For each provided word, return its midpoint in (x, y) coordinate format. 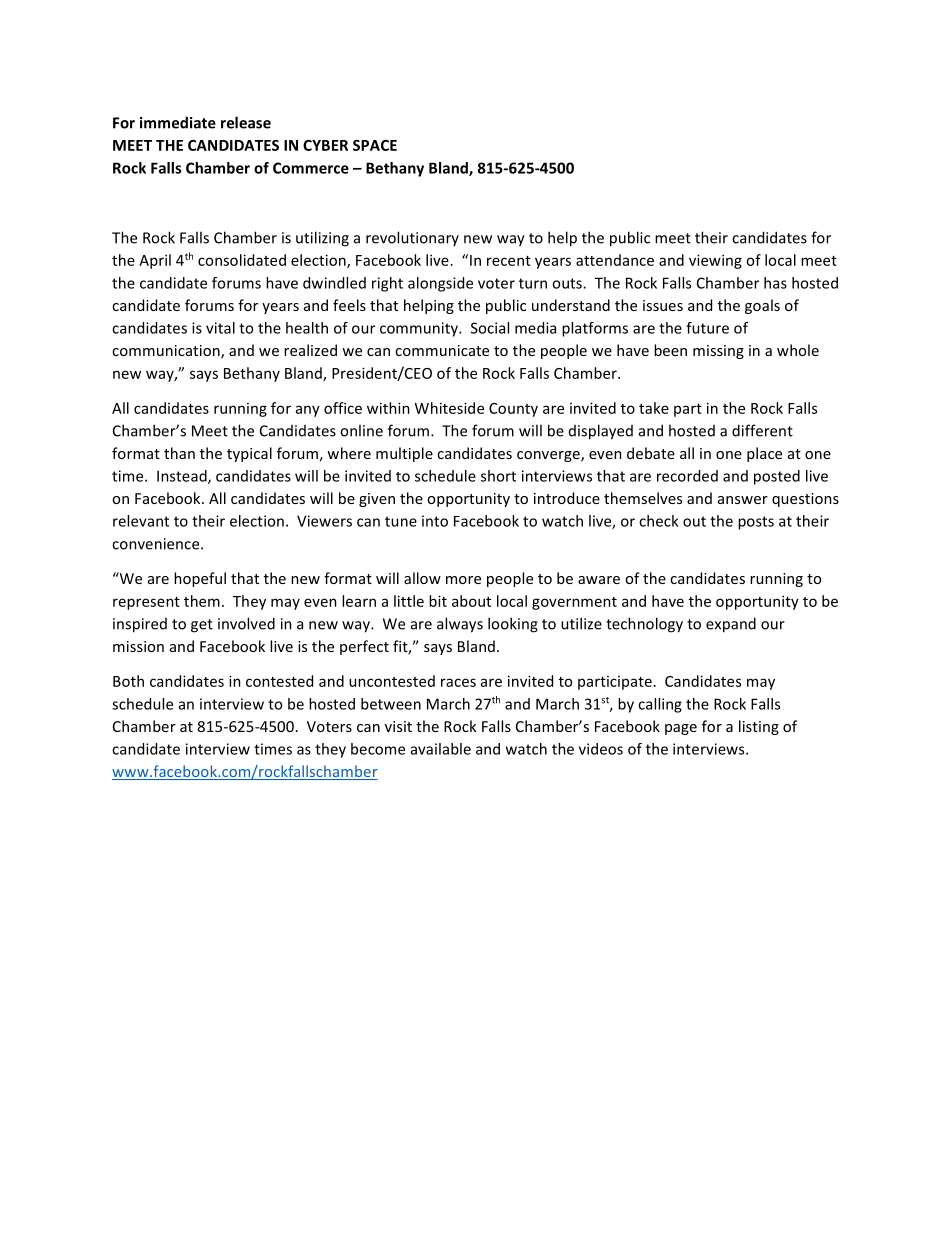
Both (128, 681)
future (707, 328)
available (441, 749)
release (246, 122)
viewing (715, 261)
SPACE (375, 145)
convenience (157, 544)
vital (220, 328)
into (435, 521)
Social (490, 328)
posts (756, 523)
